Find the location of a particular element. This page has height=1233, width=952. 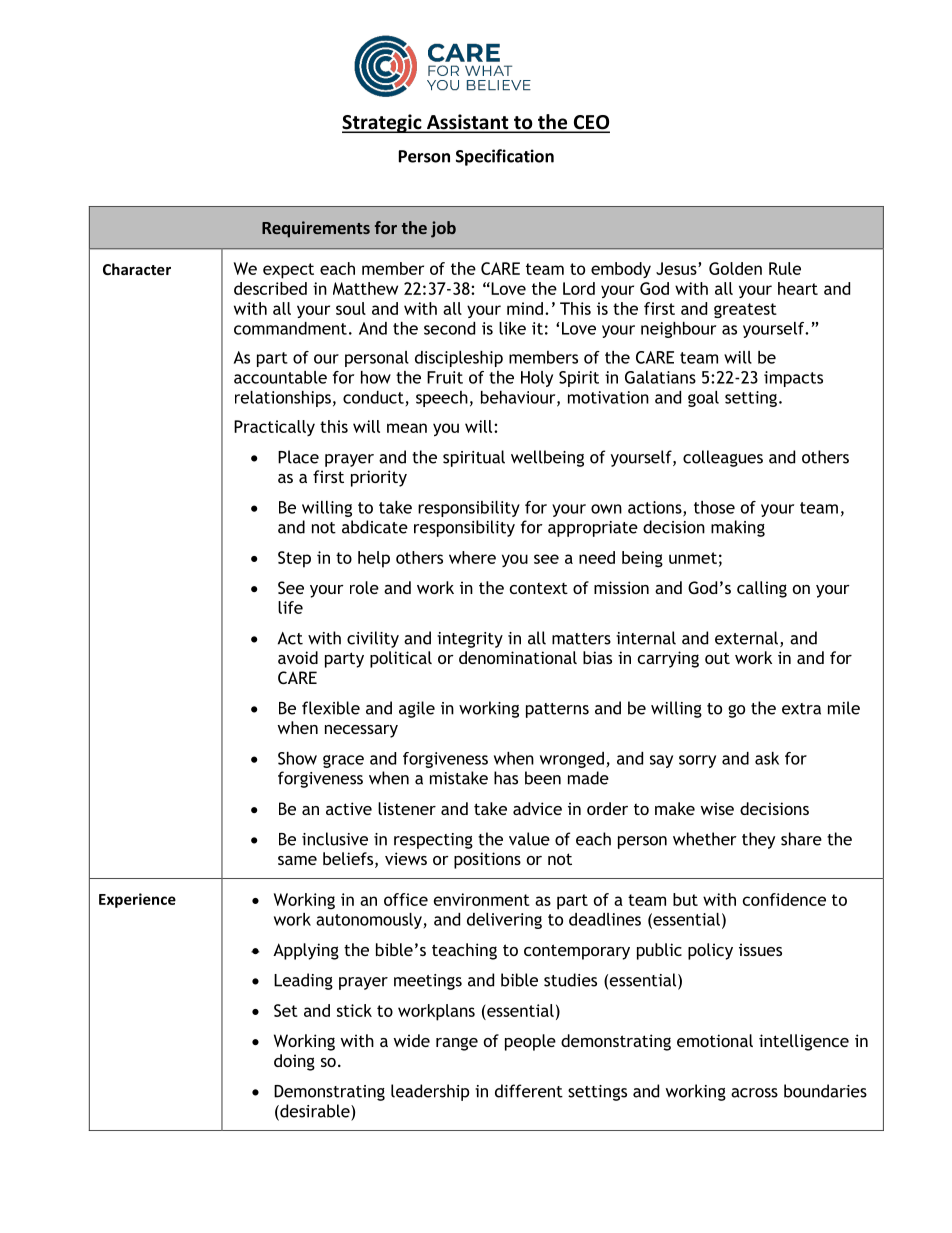

external is located at coordinates (746, 638).
